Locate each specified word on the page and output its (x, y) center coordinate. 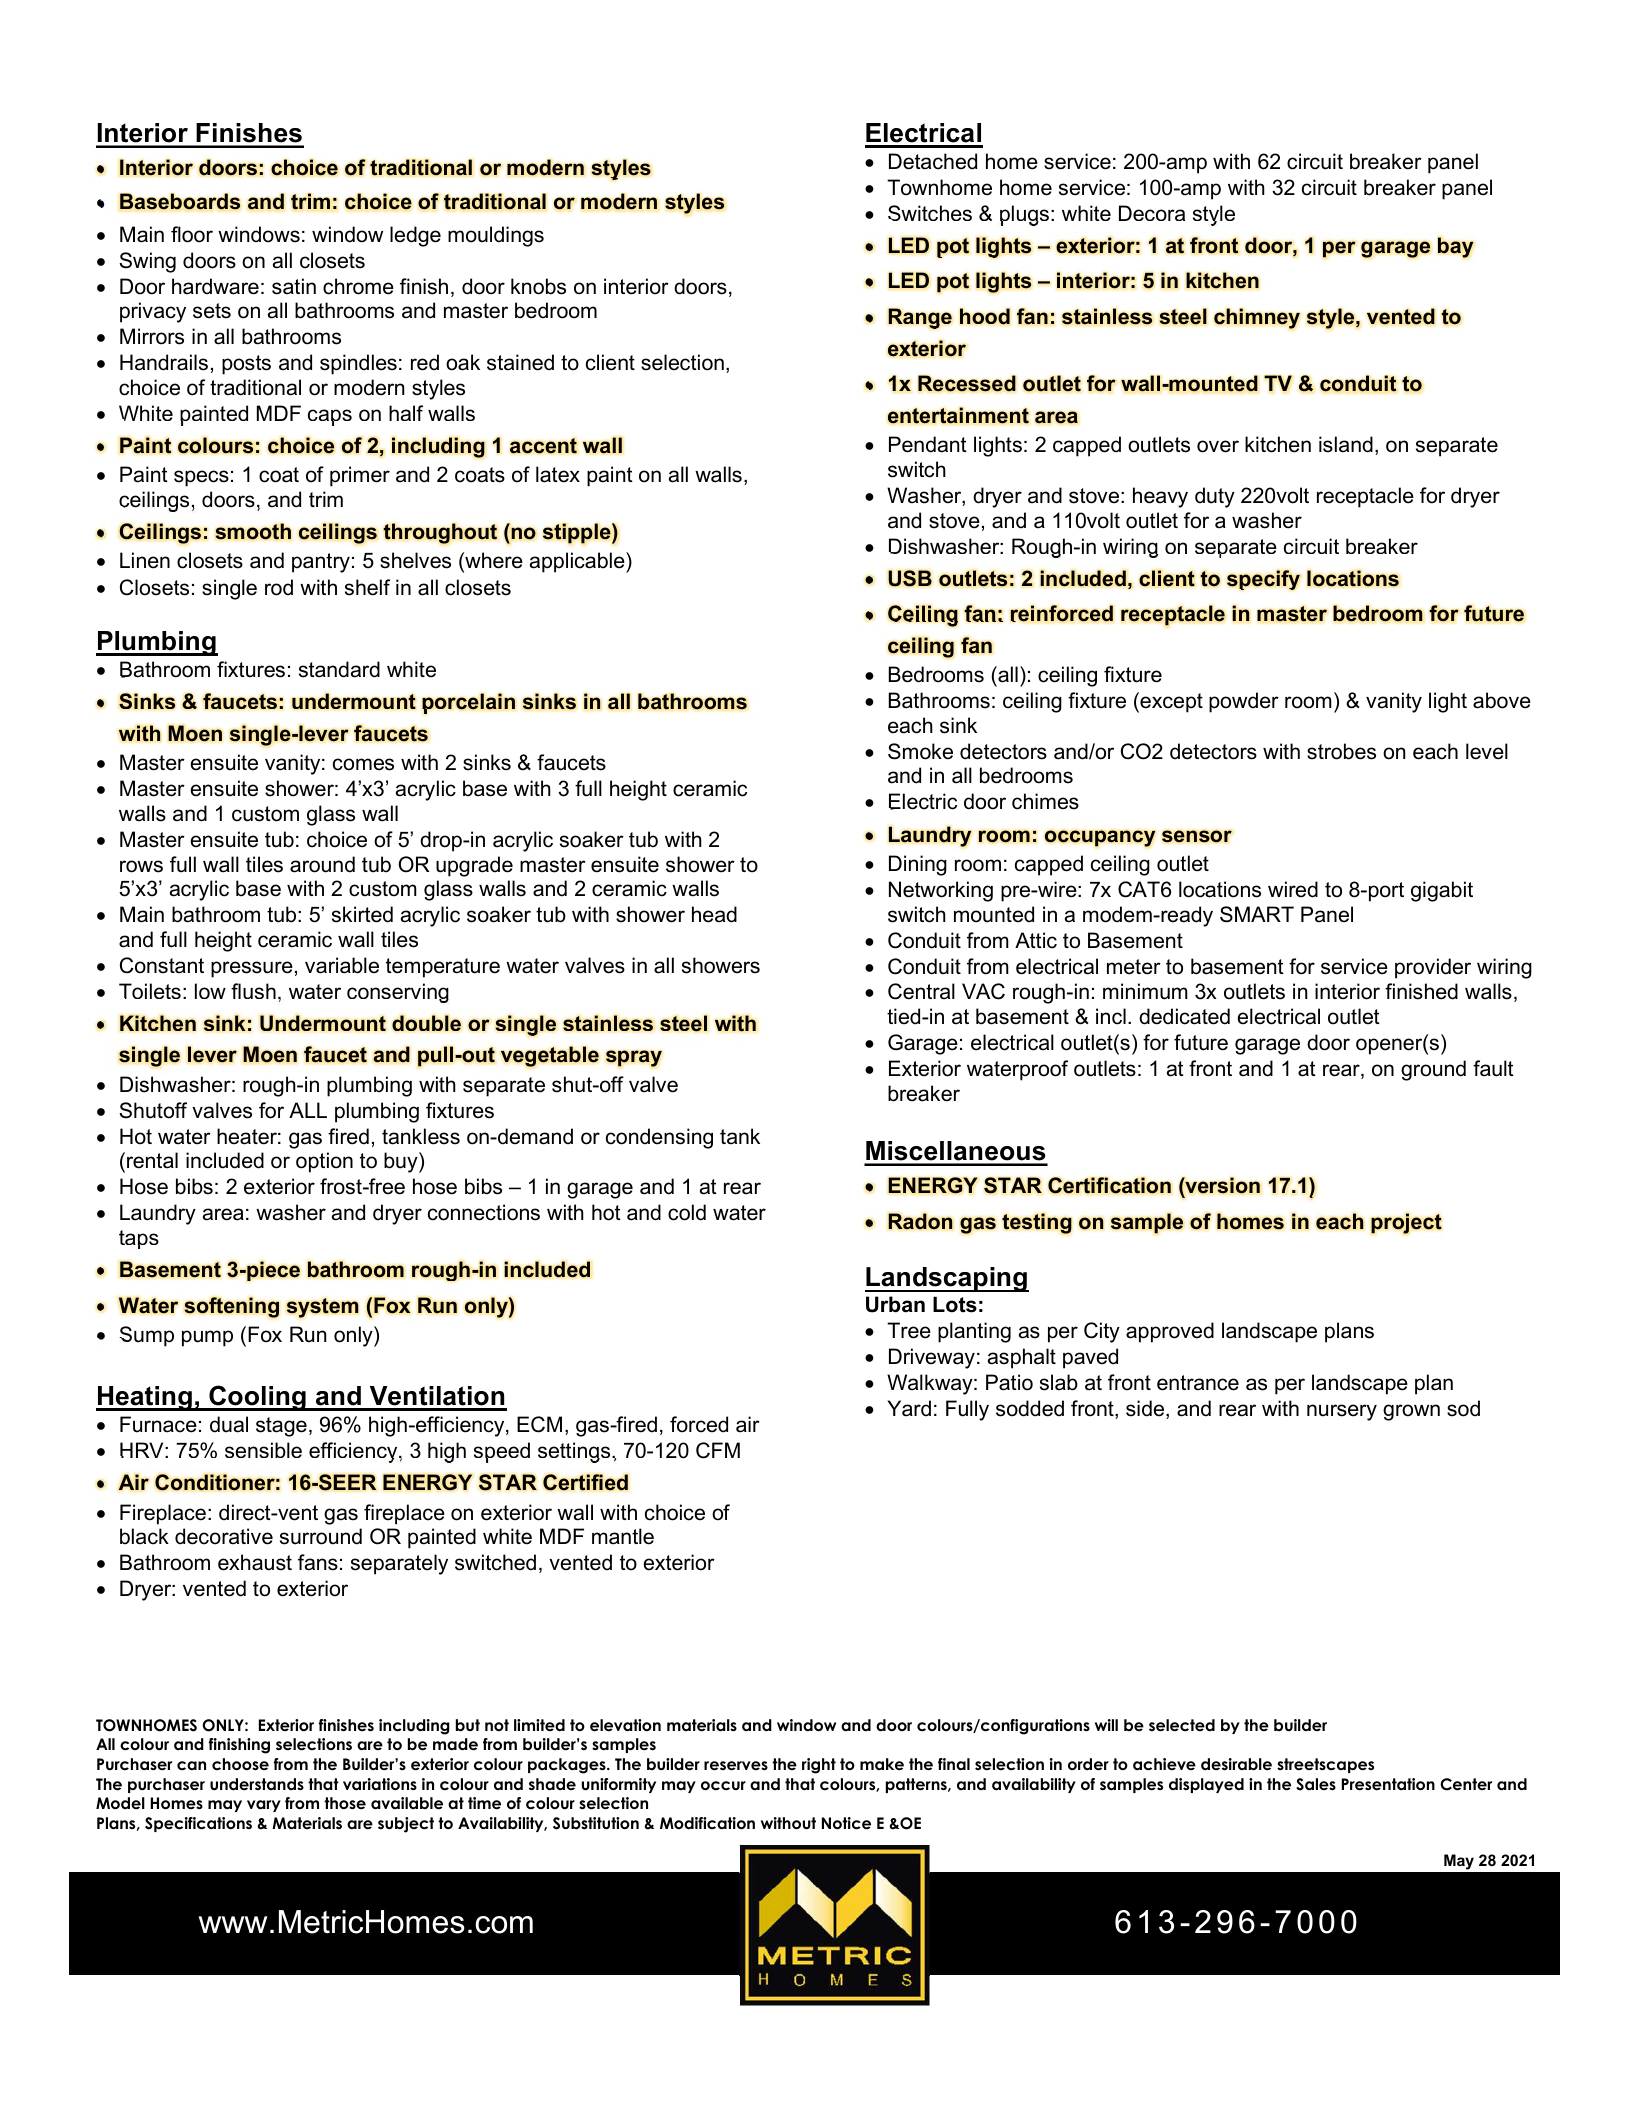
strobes (1341, 751)
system (323, 1308)
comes (363, 764)
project (1406, 1223)
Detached (933, 161)
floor (192, 234)
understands (257, 1784)
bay (1456, 247)
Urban (895, 1304)
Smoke (920, 751)
